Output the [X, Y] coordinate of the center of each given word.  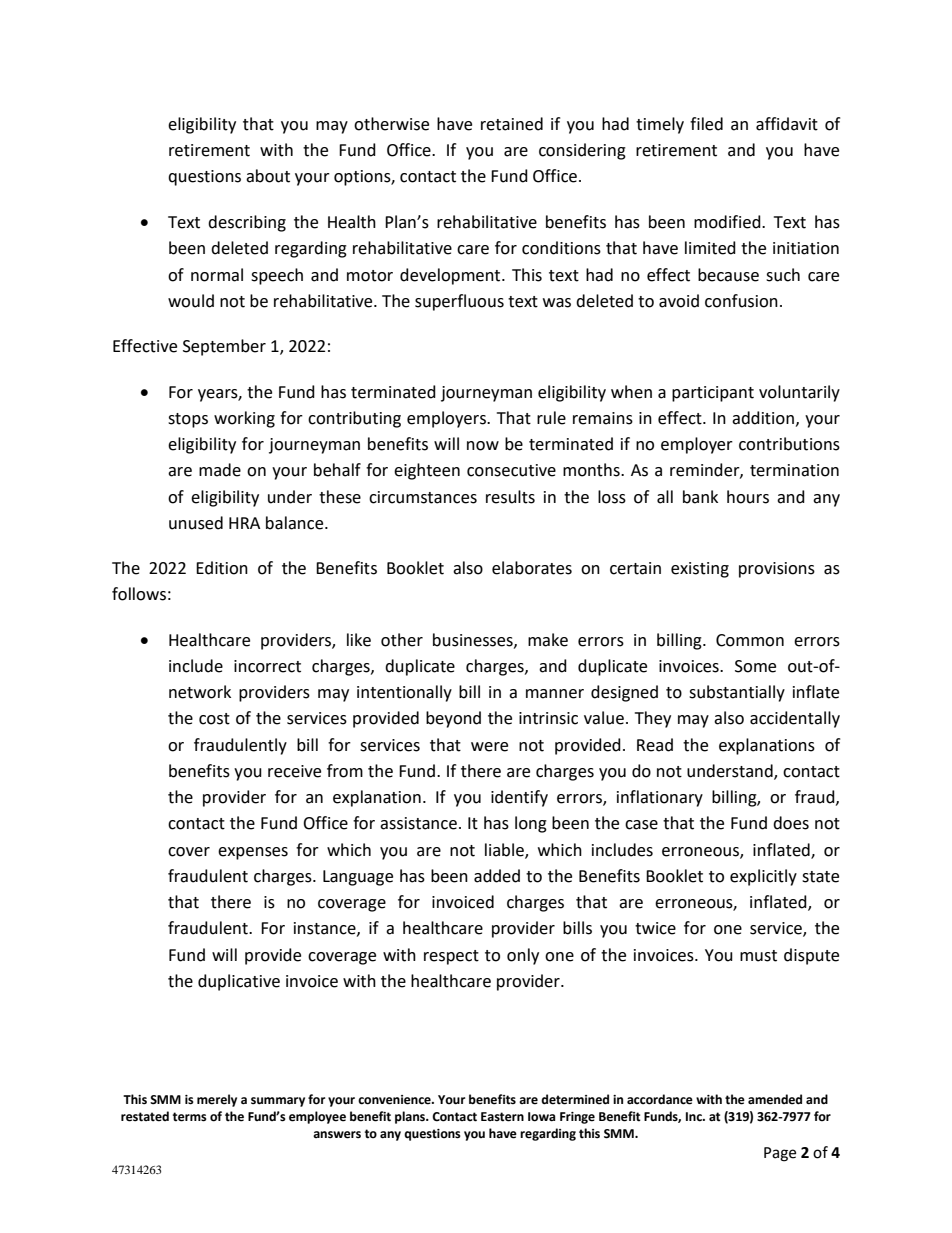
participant [713, 394]
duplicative [239, 982]
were [489, 747]
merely [217, 1100]
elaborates [532, 568]
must [758, 956]
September [224, 347]
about [268, 176]
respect [451, 957]
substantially [737, 693]
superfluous [459, 302]
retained [512, 124]
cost [214, 719]
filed [706, 124]
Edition [222, 568]
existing [700, 570]
